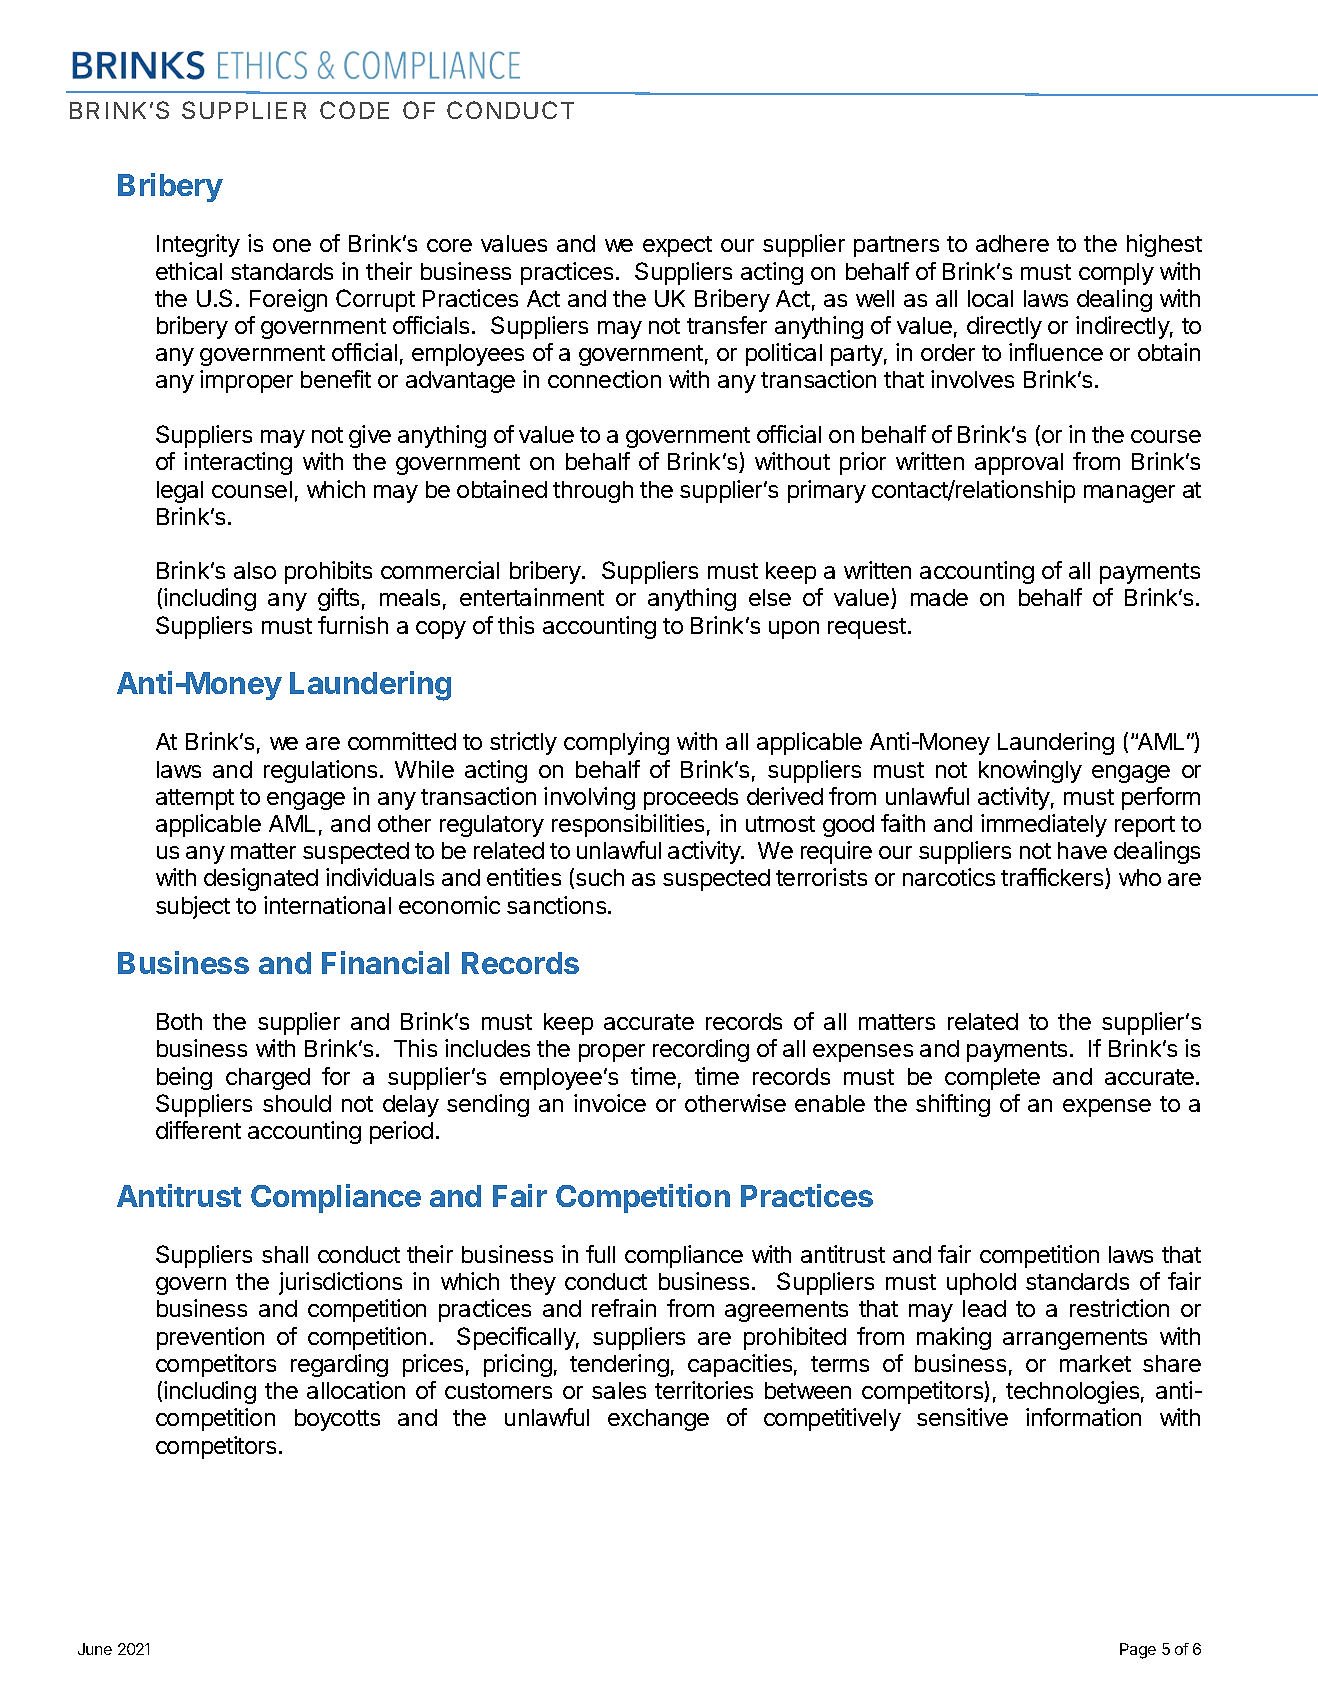 The width and height of the screenshot is (1318, 1706). Describe the element at coordinates (532, 597) in the screenshot. I see `entertainment` at that location.
